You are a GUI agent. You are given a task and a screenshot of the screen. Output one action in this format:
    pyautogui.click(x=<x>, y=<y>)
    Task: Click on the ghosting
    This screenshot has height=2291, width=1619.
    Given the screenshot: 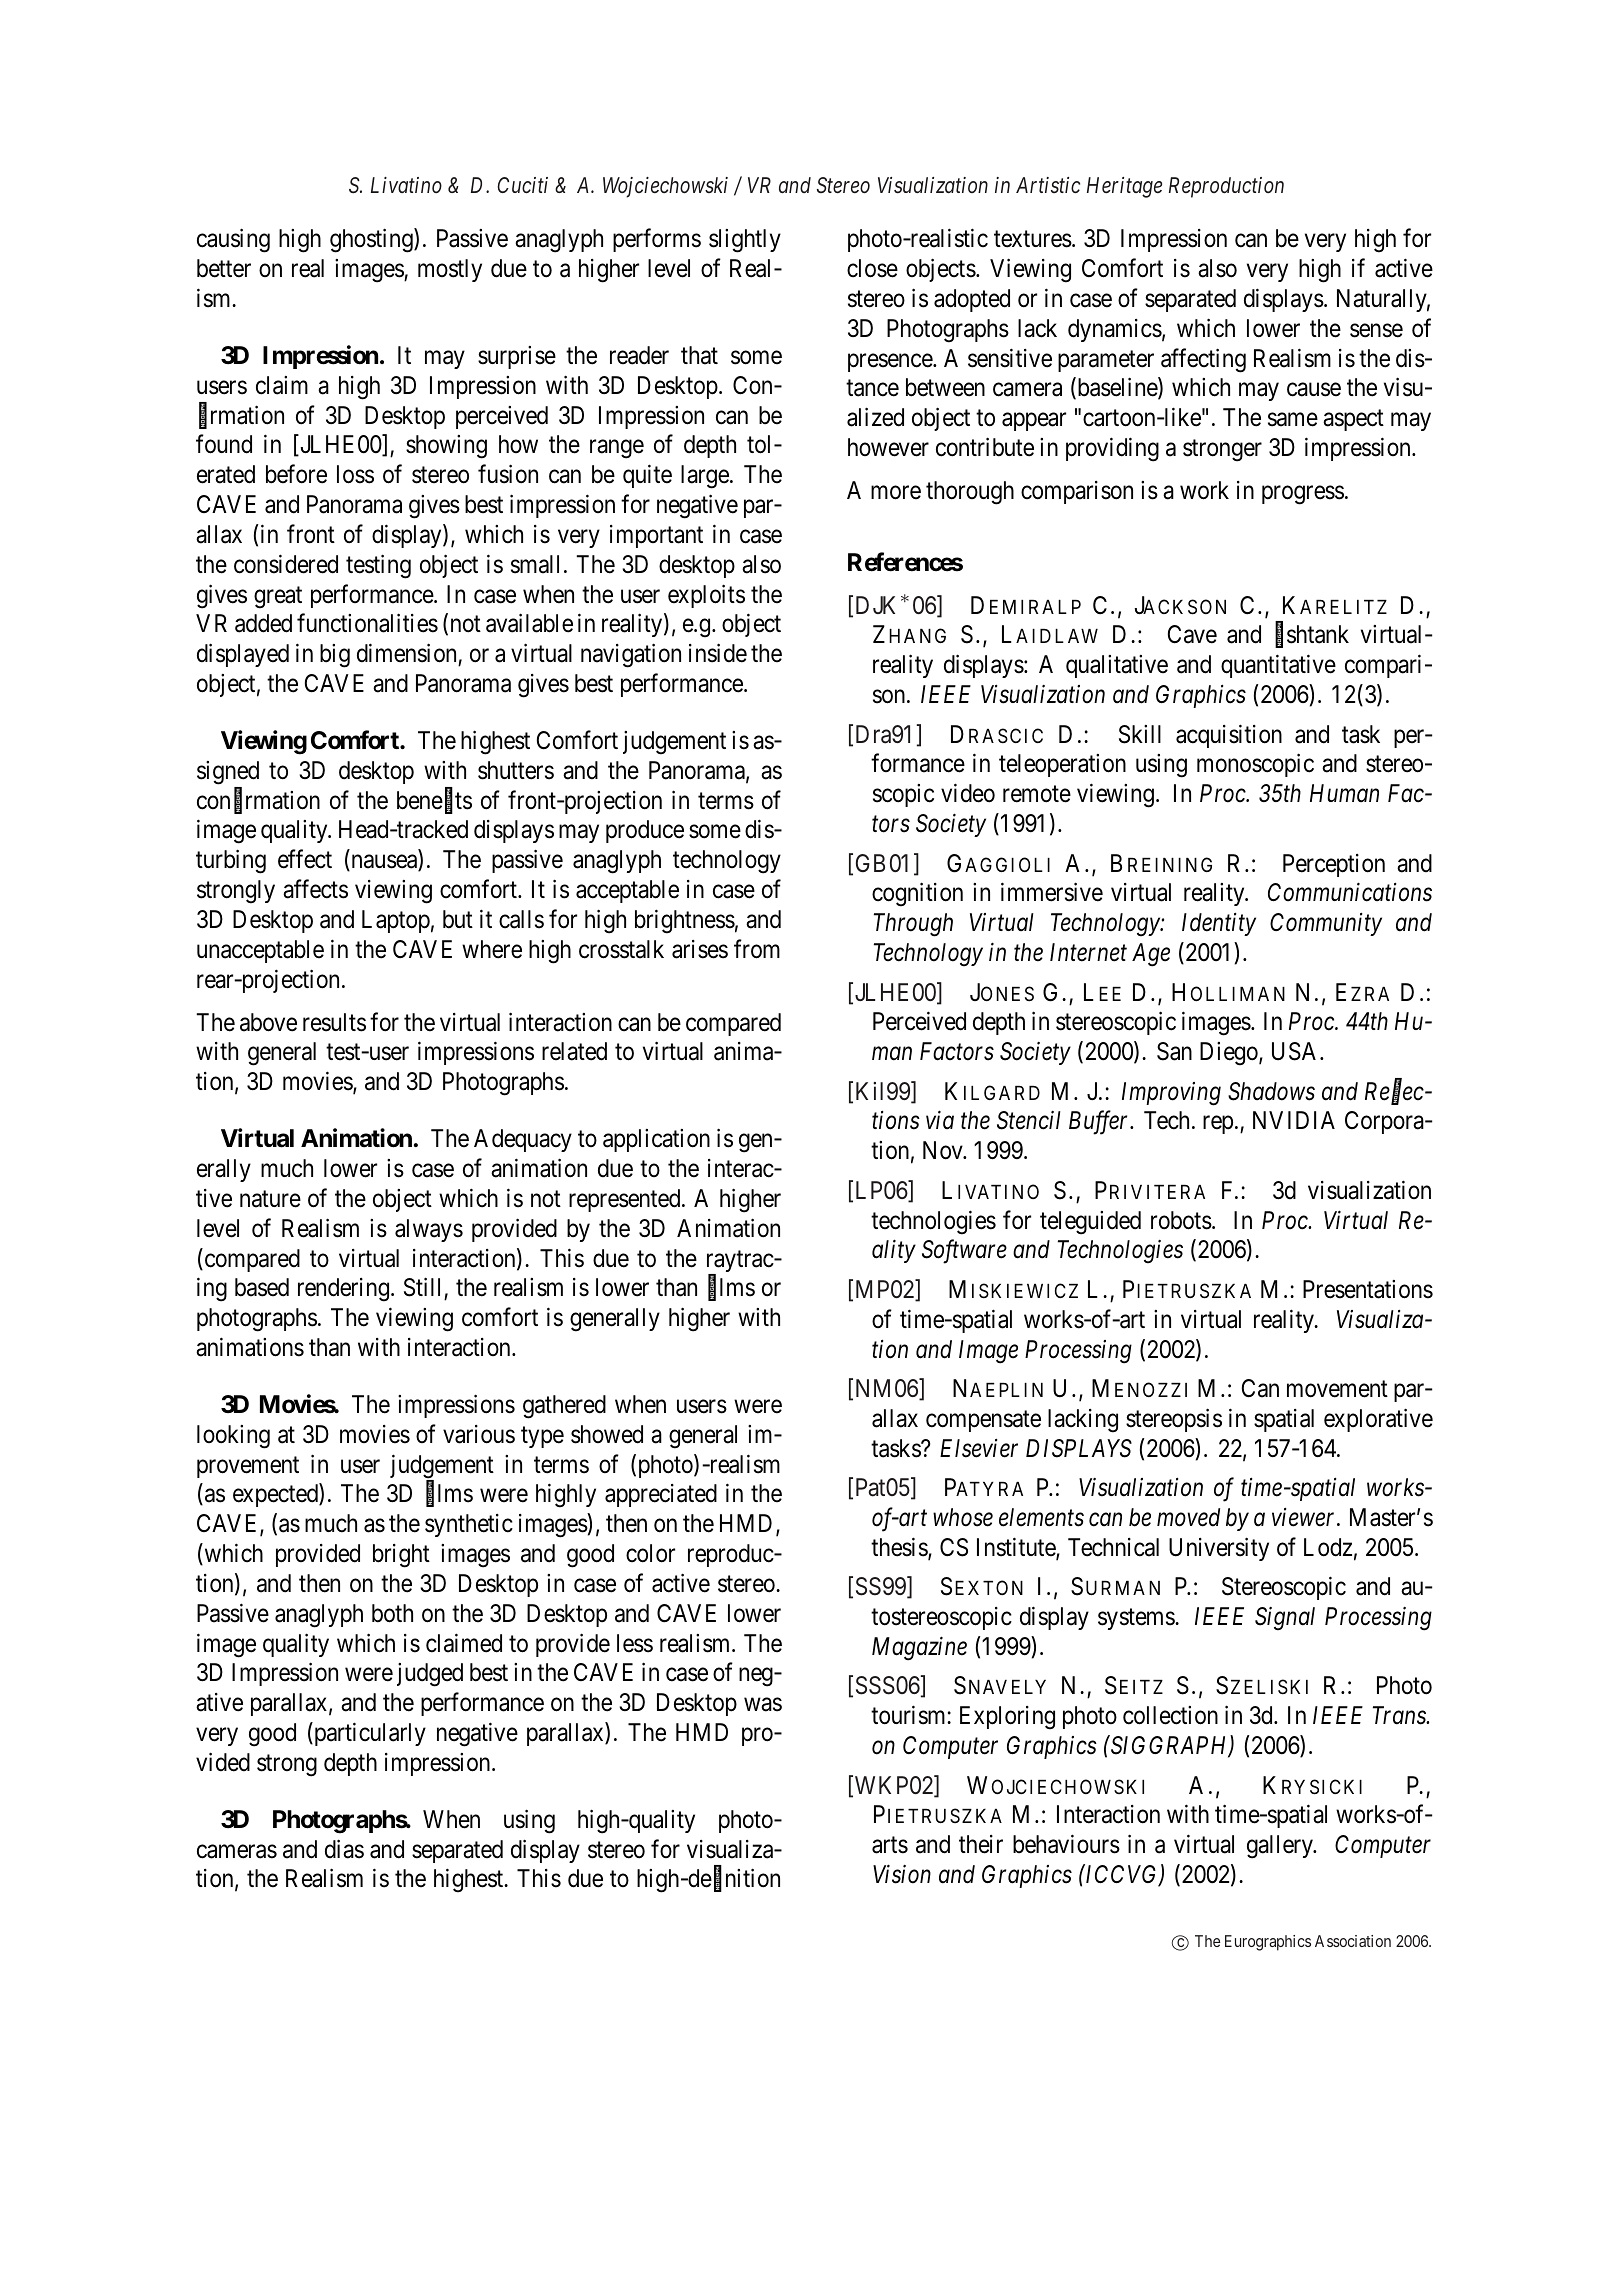 What is the action you would take?
    pyautogui.click(x=372, y=241)
